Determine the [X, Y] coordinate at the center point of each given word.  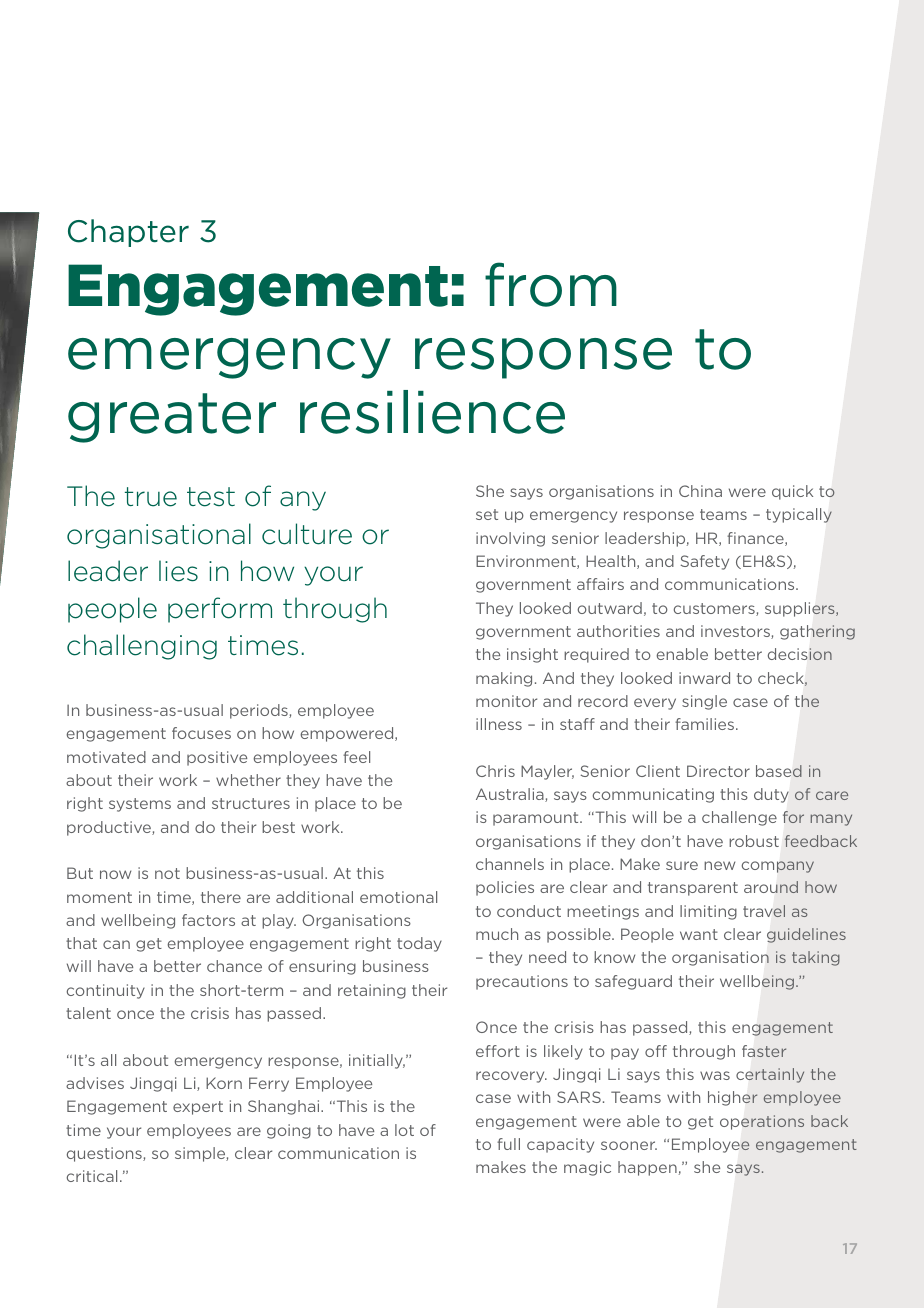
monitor [506, 701]
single [704, 702]
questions [105, 1154]
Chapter [128, 233]
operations [762, 1122]
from [551, 284]
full [508, 1144]
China [700, 491]
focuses [201, 733]
